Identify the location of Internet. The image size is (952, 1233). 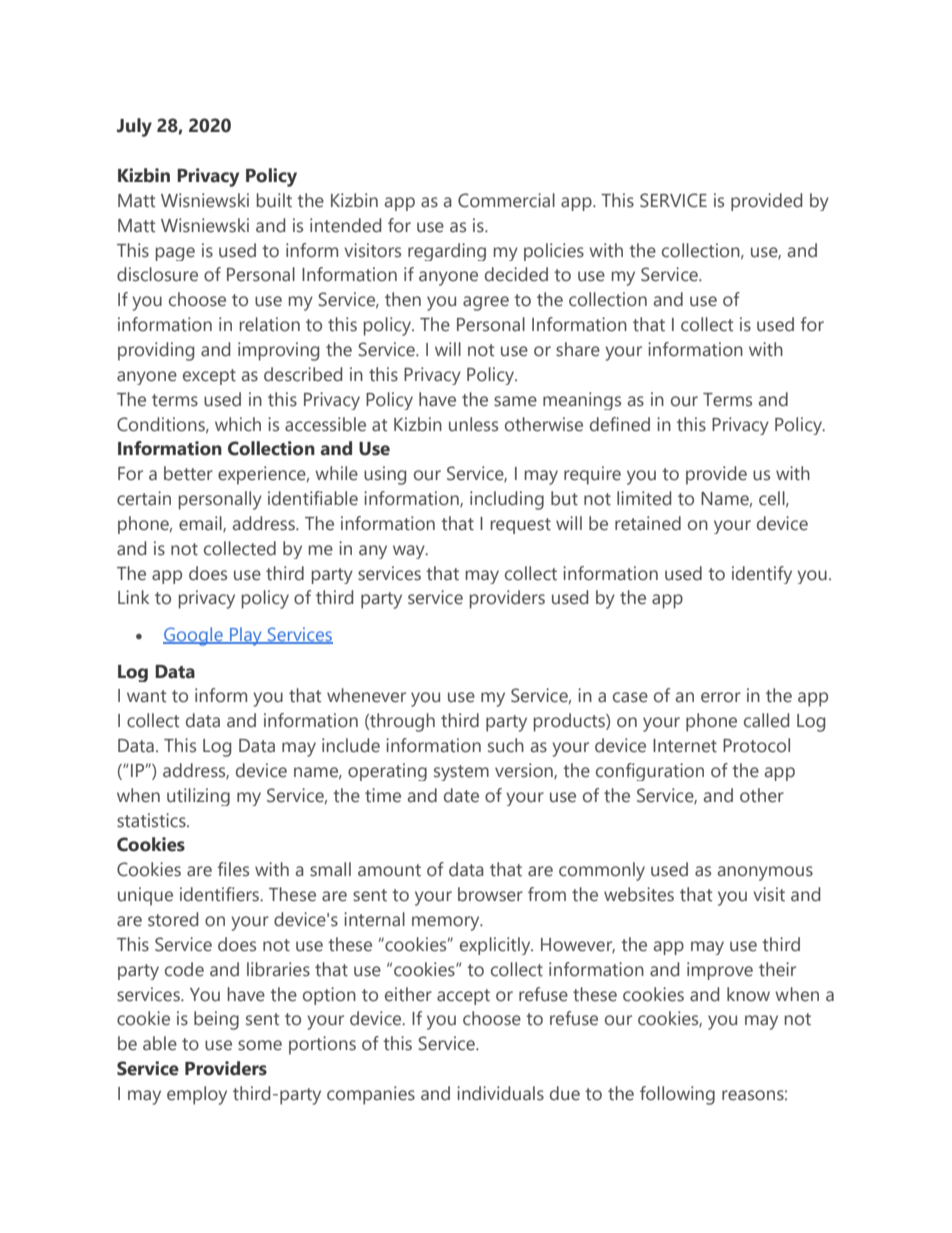
(685, 746).
